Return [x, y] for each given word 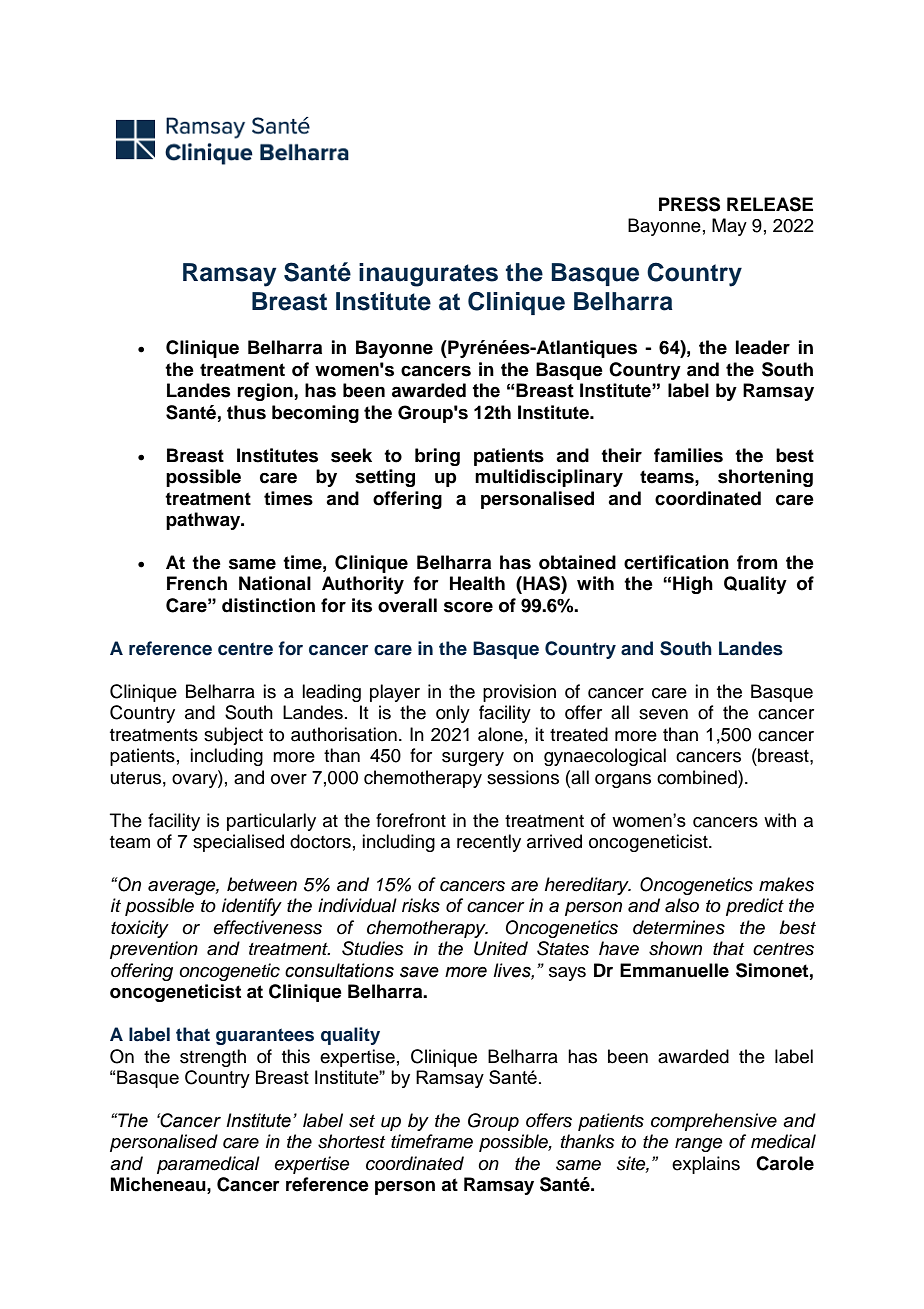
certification [676, 562]
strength [213, 1058]
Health [477, 583]
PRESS [689, 204]
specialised [238, 843]
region [266, 392]
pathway [204, 521]
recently [489, 843]
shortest [351, 1141]
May [729, 227]
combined [698, 777]
